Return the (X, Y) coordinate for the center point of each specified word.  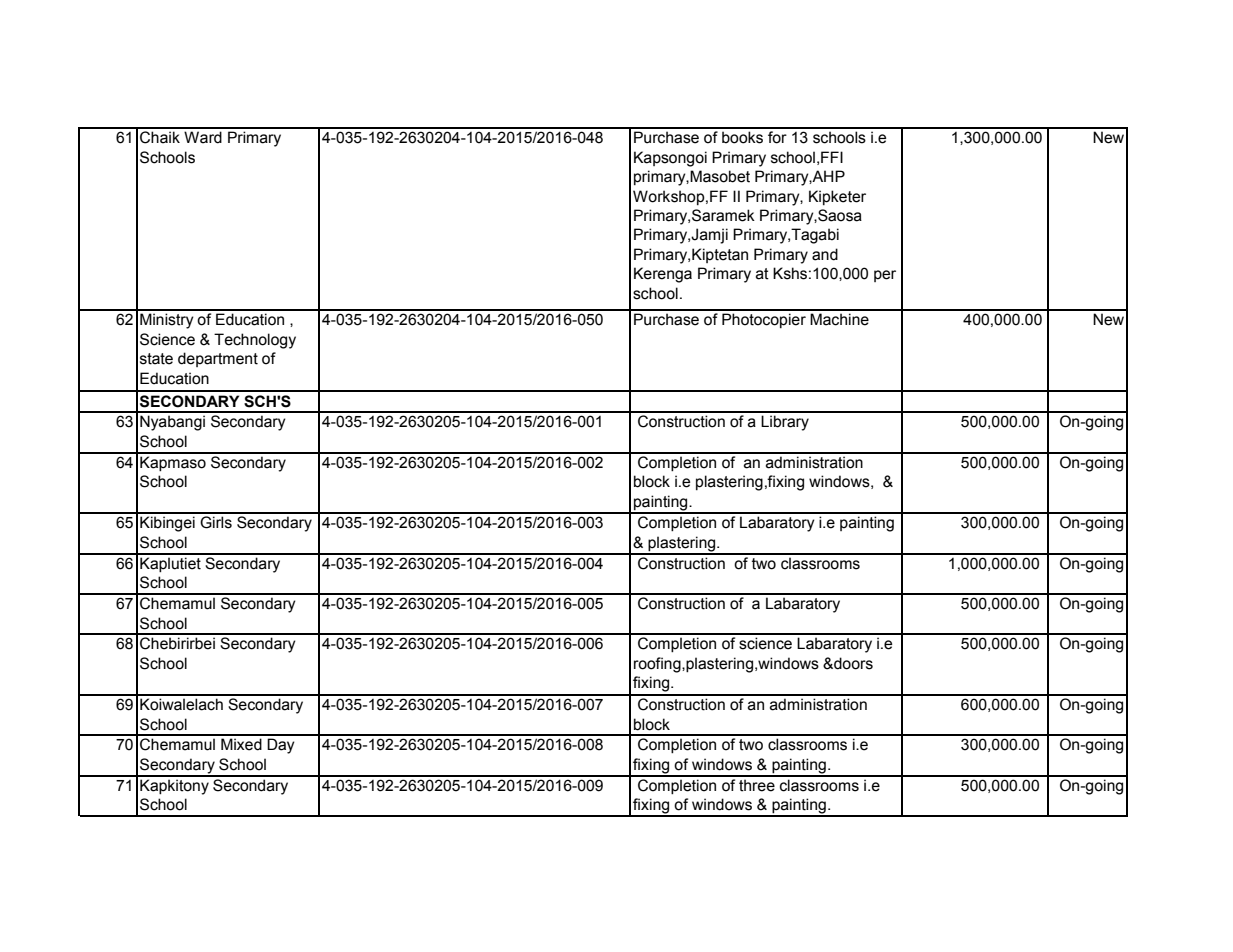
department (218, 359)
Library (785, 423)
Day (281, 746)
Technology (255, 341)
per (885, 276)
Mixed (241, 744)
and (825, 254)
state (156, 359)
